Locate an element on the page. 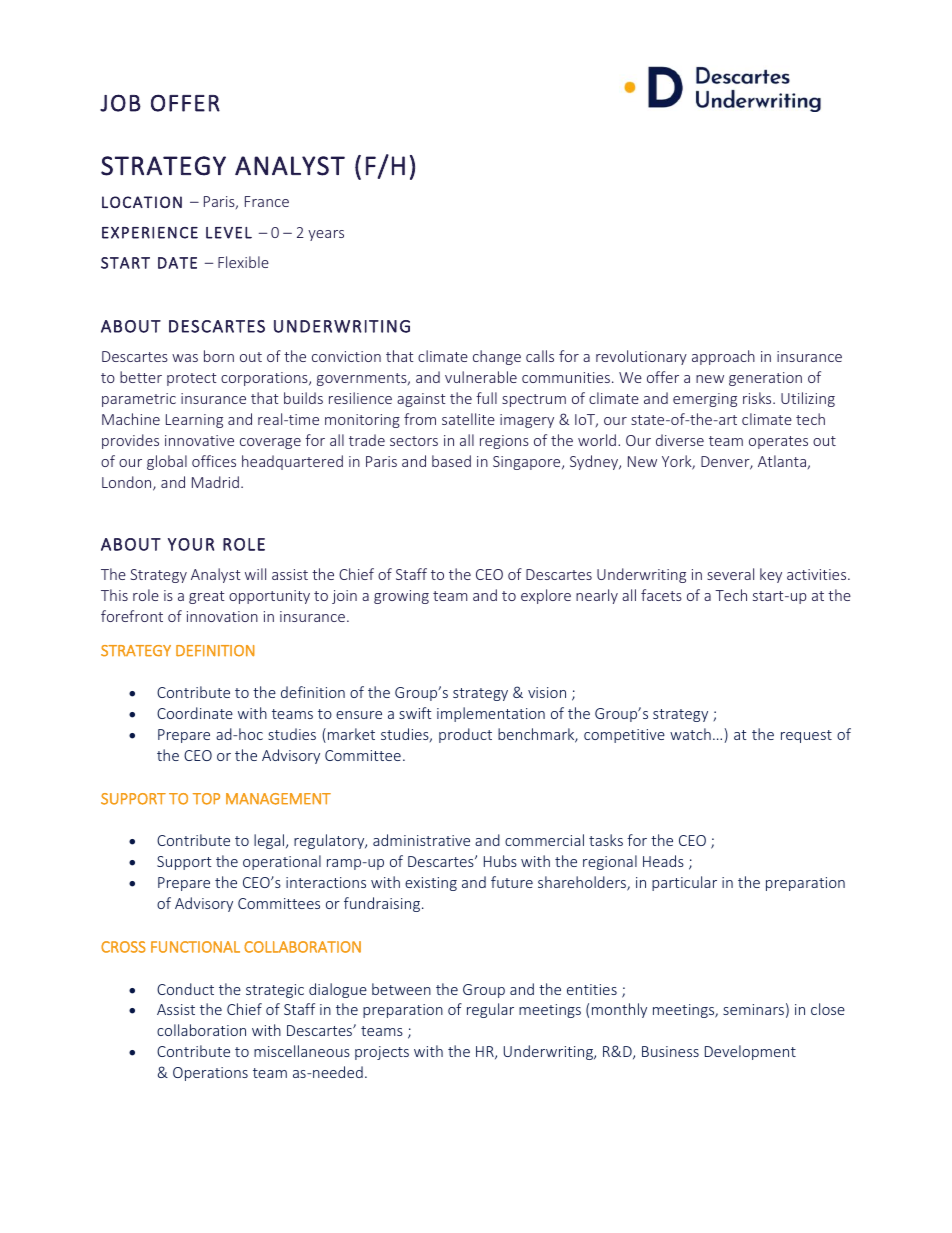  was is located at coordinates (185, 358).
